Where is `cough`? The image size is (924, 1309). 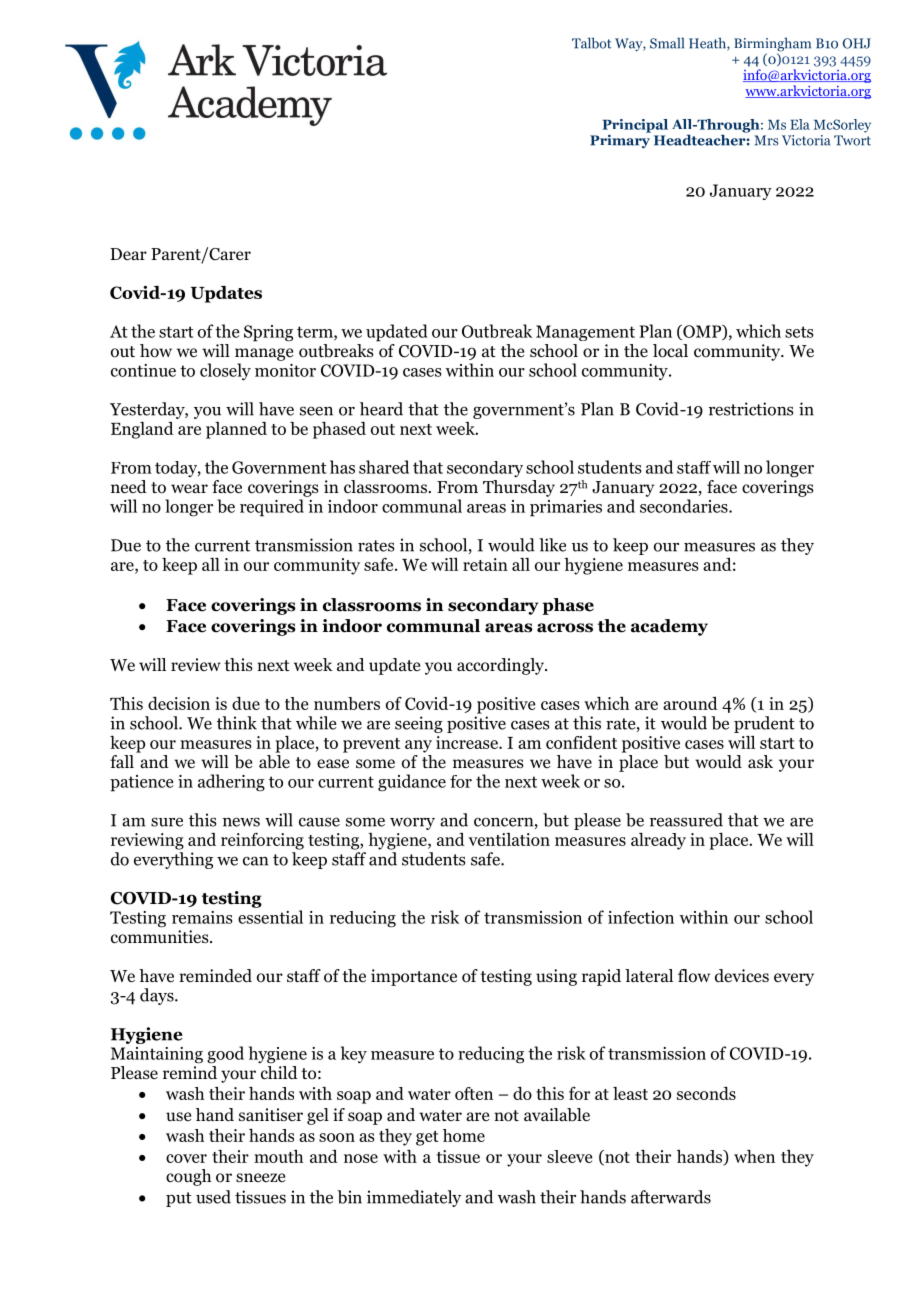
cough is located at coordinates (188, 1177).
